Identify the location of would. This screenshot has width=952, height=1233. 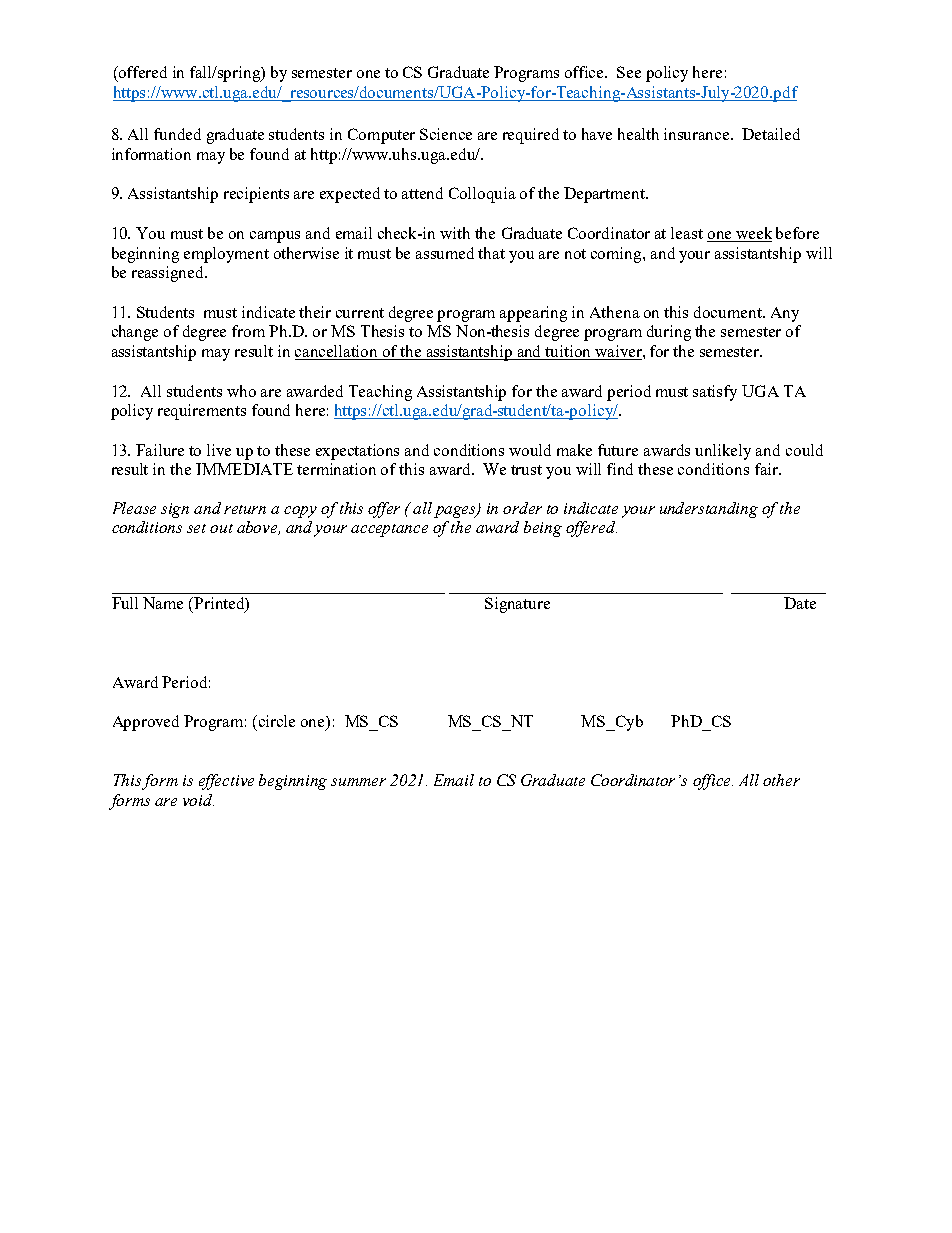
(530, 450).
